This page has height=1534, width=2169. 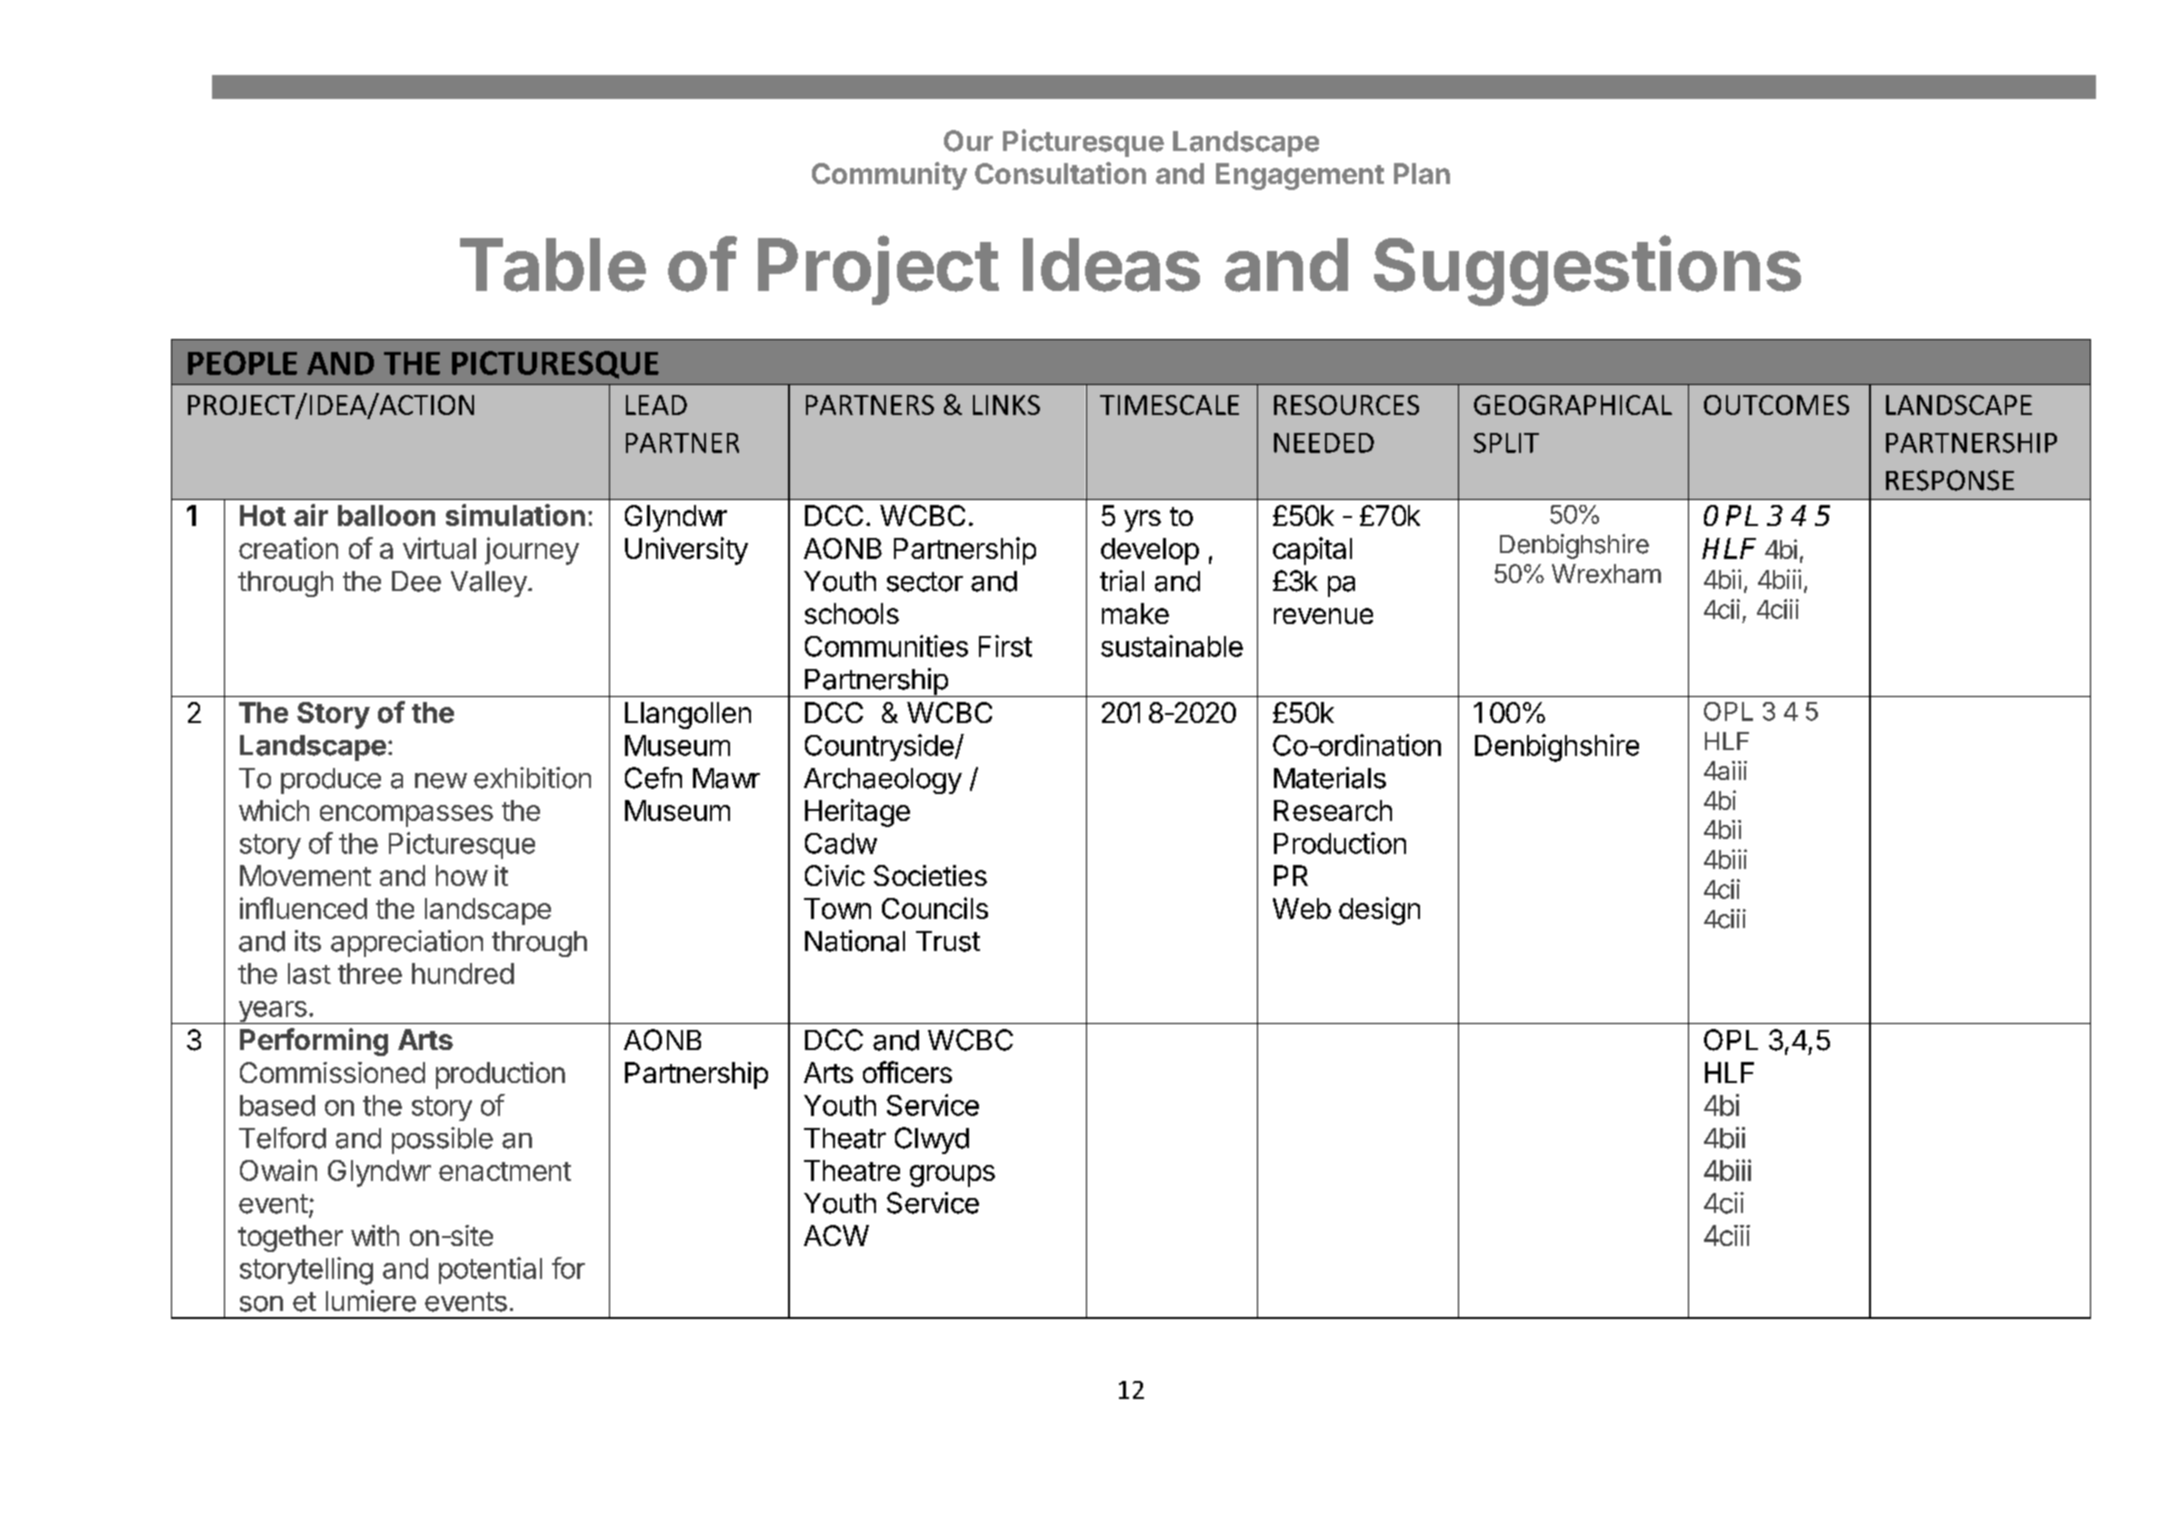 What do you see at coordinates (1060, 173) in the page?
I see `Consultation` at bounding box center [1060, 173].
